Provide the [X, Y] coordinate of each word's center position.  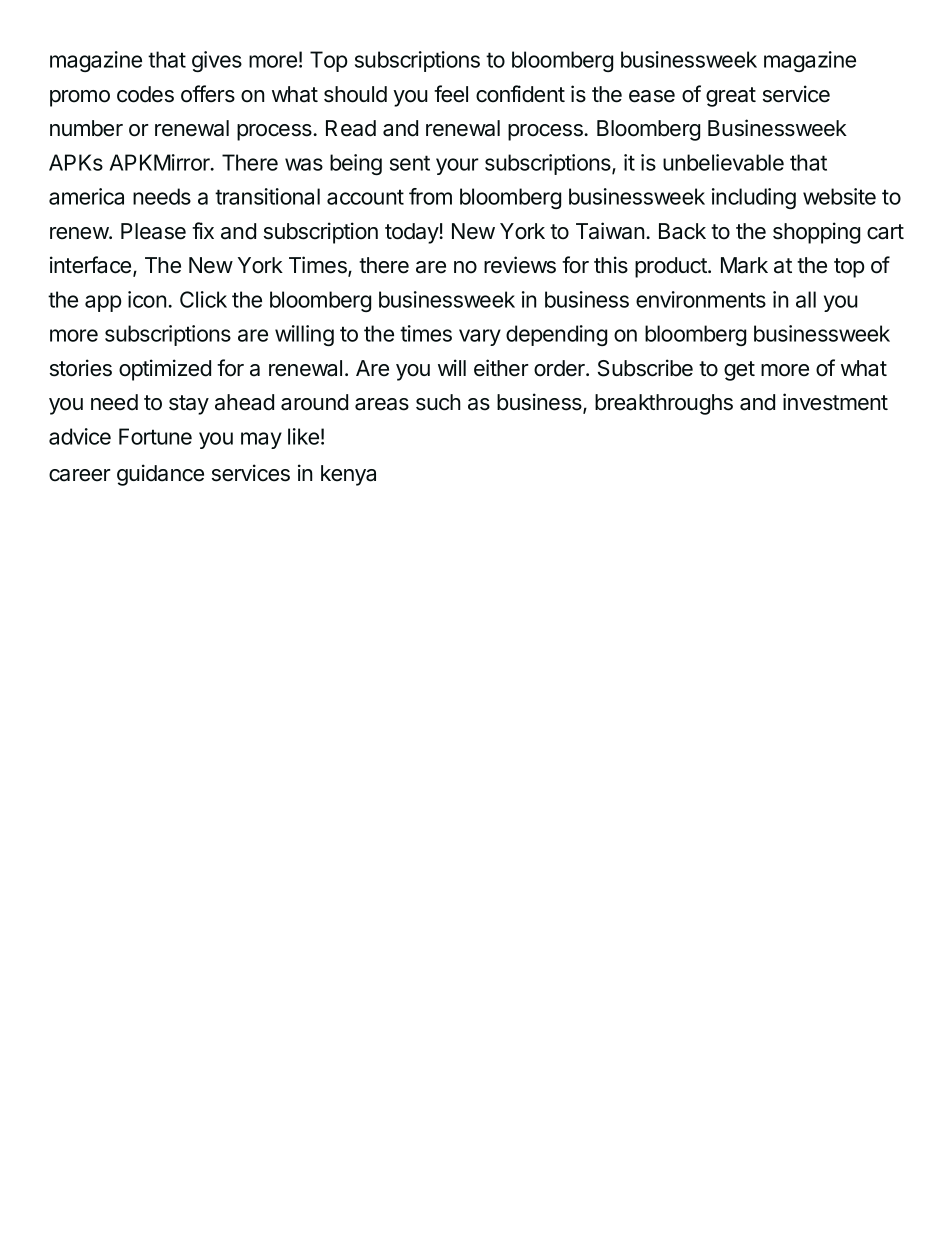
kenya [348, 475]
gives [217, 61]
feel [451, 94]
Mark [744, 265]
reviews [520, 265]
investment [835, 402]
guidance [160, 475]
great [731, 97]
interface [92, 266]
